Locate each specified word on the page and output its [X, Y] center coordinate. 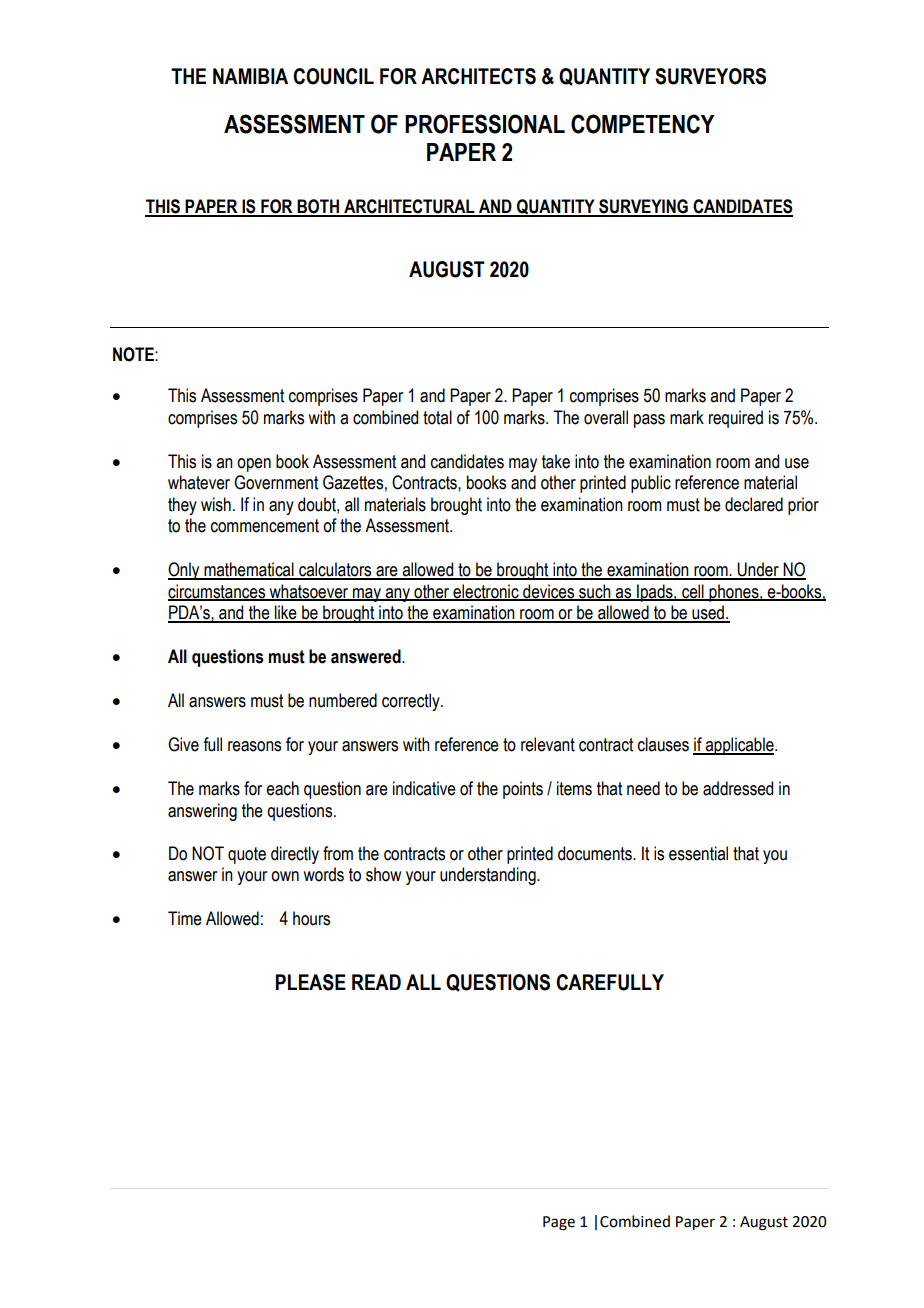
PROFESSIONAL [485, 124]
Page [559, 1223]
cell [693, 592]
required [736, 419]
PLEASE [311, 982]
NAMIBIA [250, 76]
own [285, 876]
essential [698, 853]
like [286, 613]
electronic [486, 592]
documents [596, 853]
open [254, 465]
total [437, 417]
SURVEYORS [710, 76]
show [383, 874]
